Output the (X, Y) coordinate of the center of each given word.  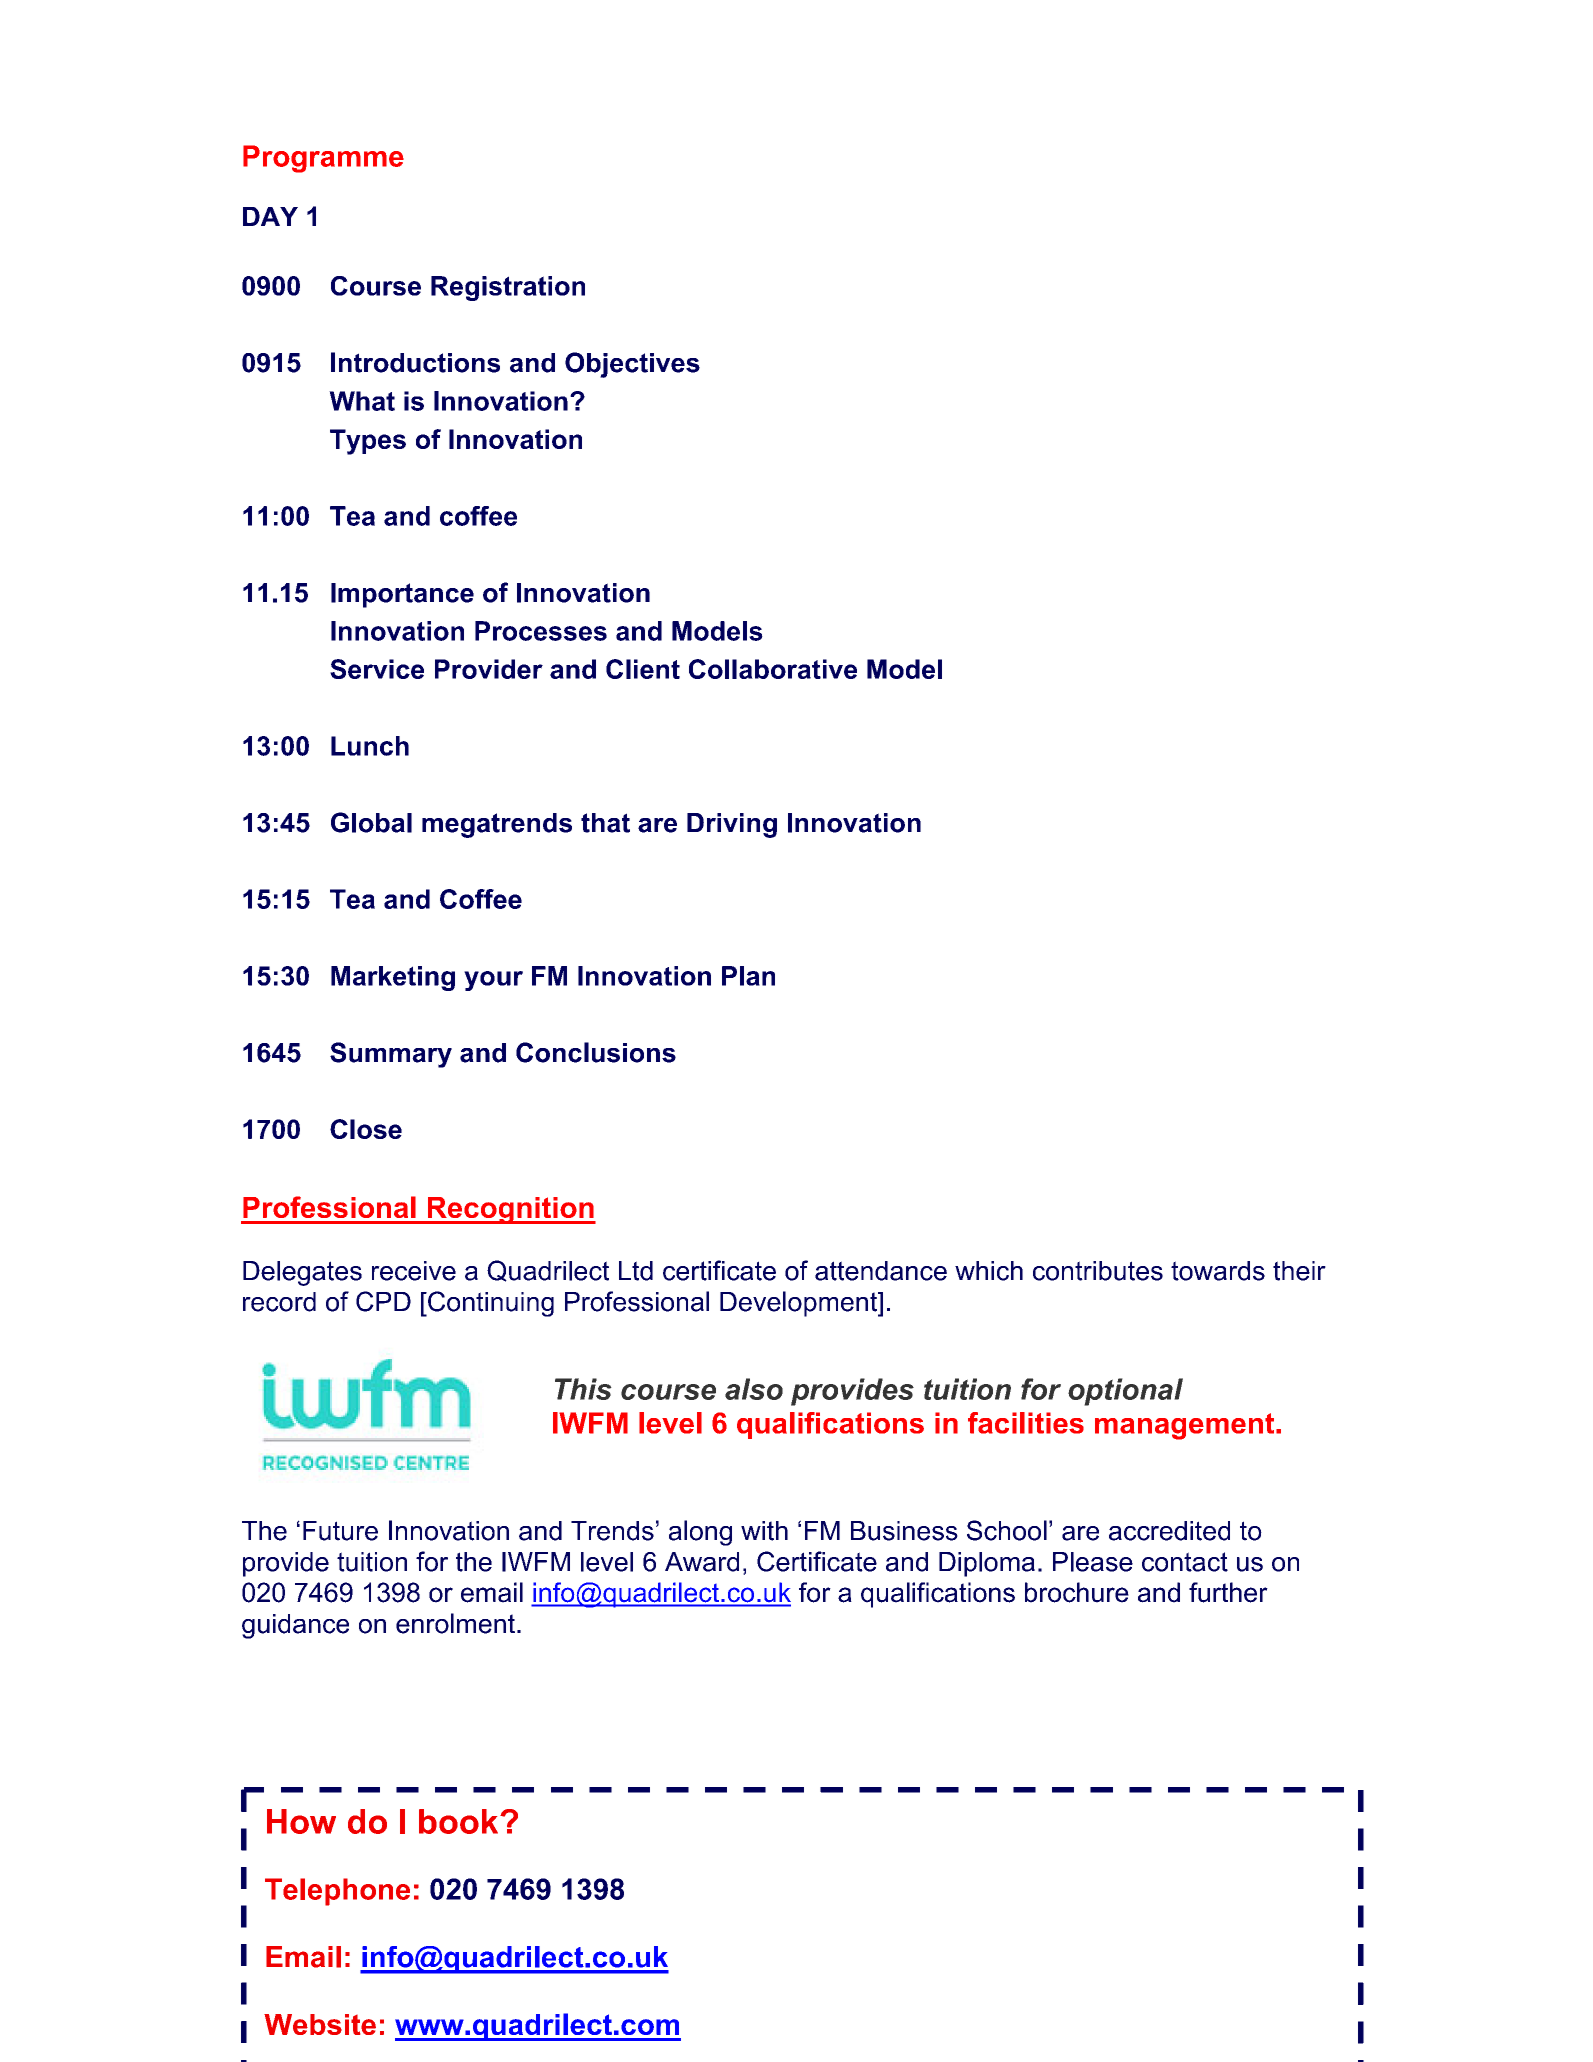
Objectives (632, 365)
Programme (323, 159)
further (1228, 1592)
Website (320, 2024)
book (460, 1821)
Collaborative (773, 669)
